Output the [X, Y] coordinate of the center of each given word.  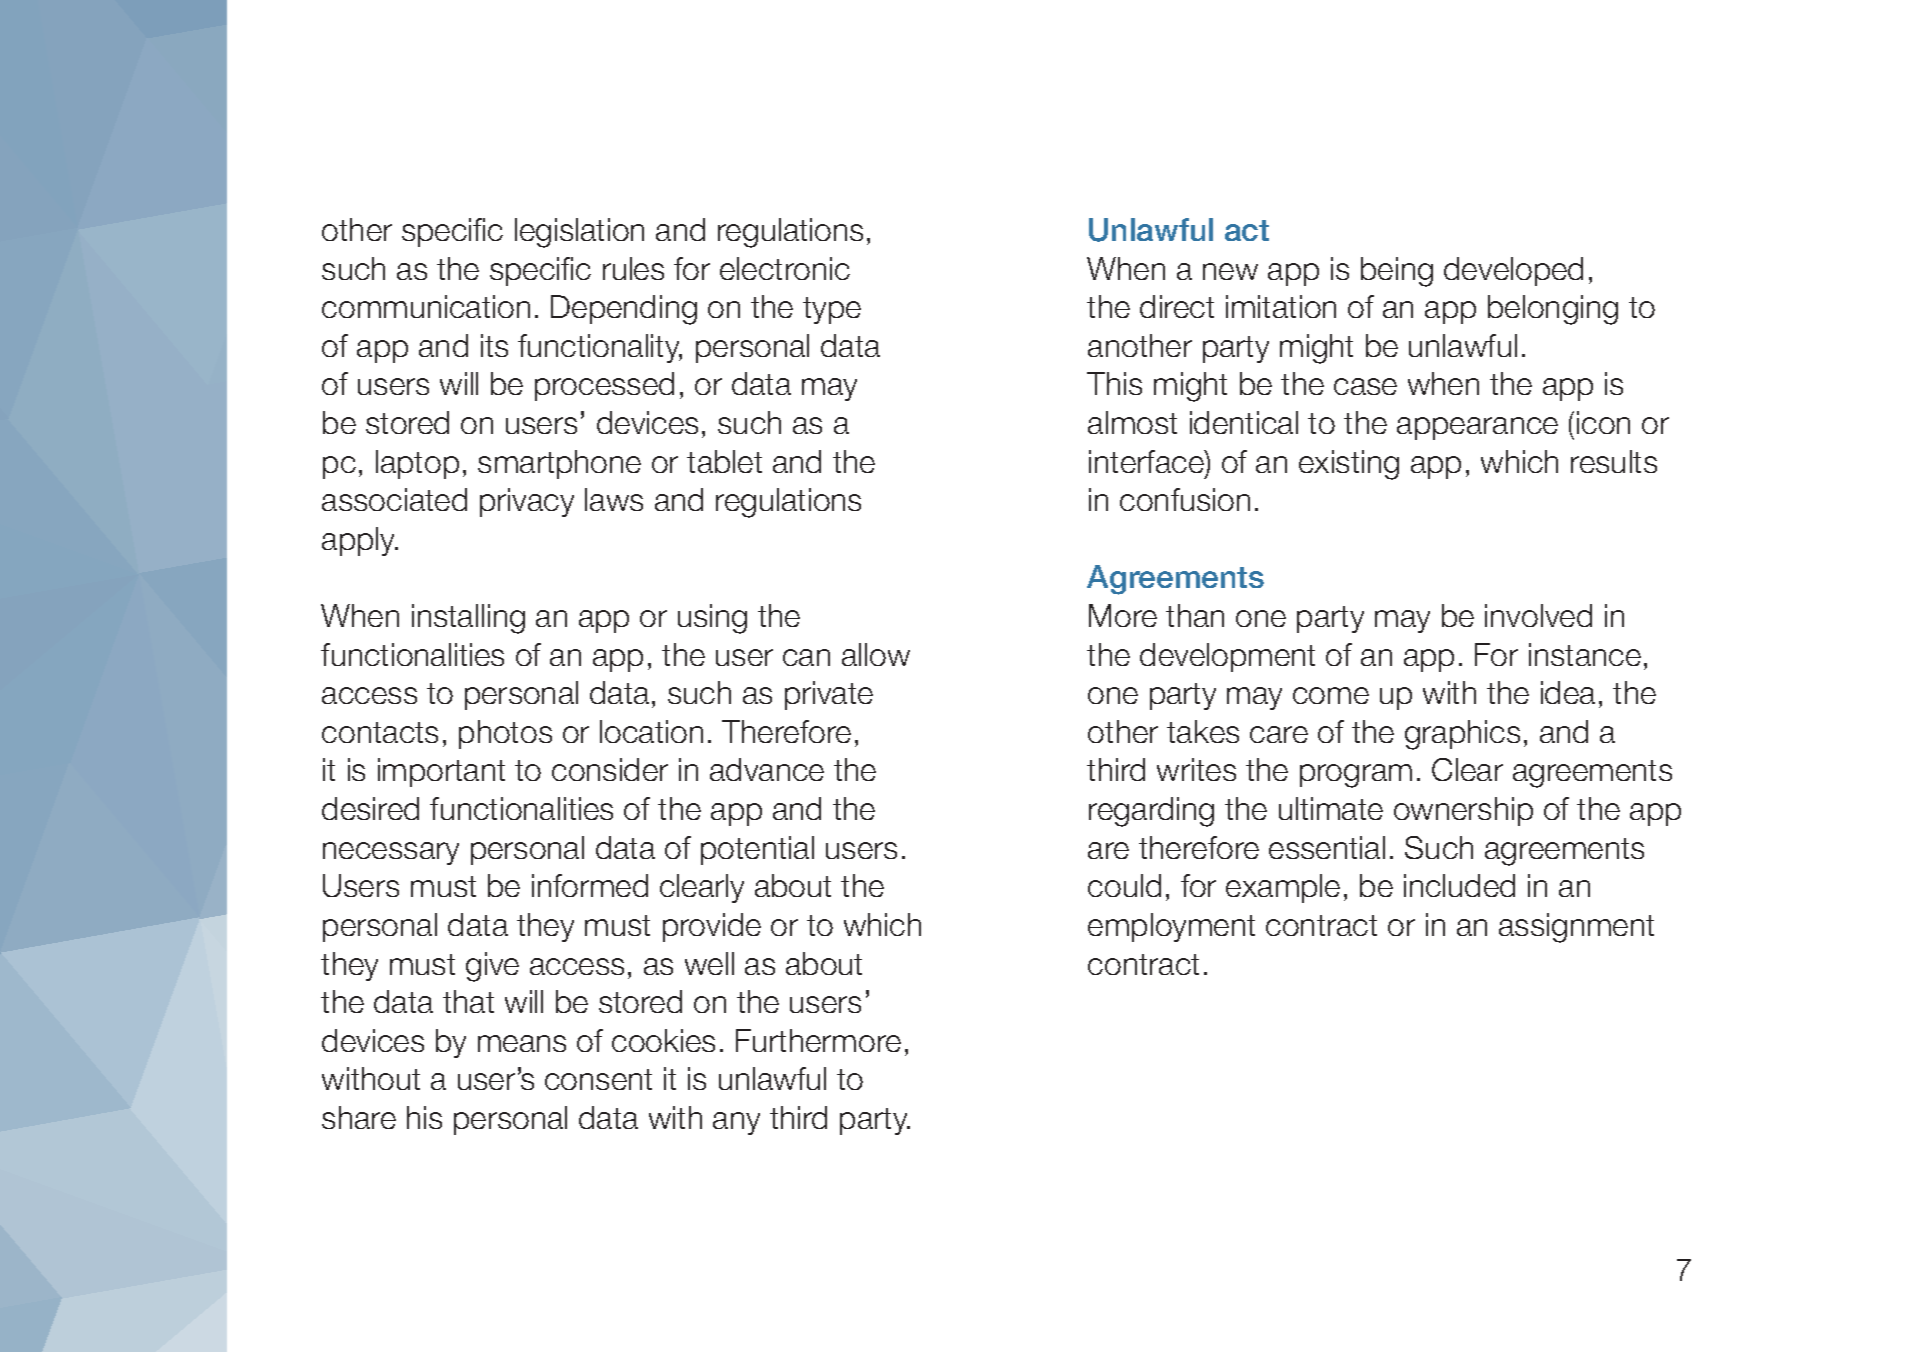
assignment [1576, 928]
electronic [785, 268]
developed [1513, 271]
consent [598, 1079]
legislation [579, 233]
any [736, 1123]
